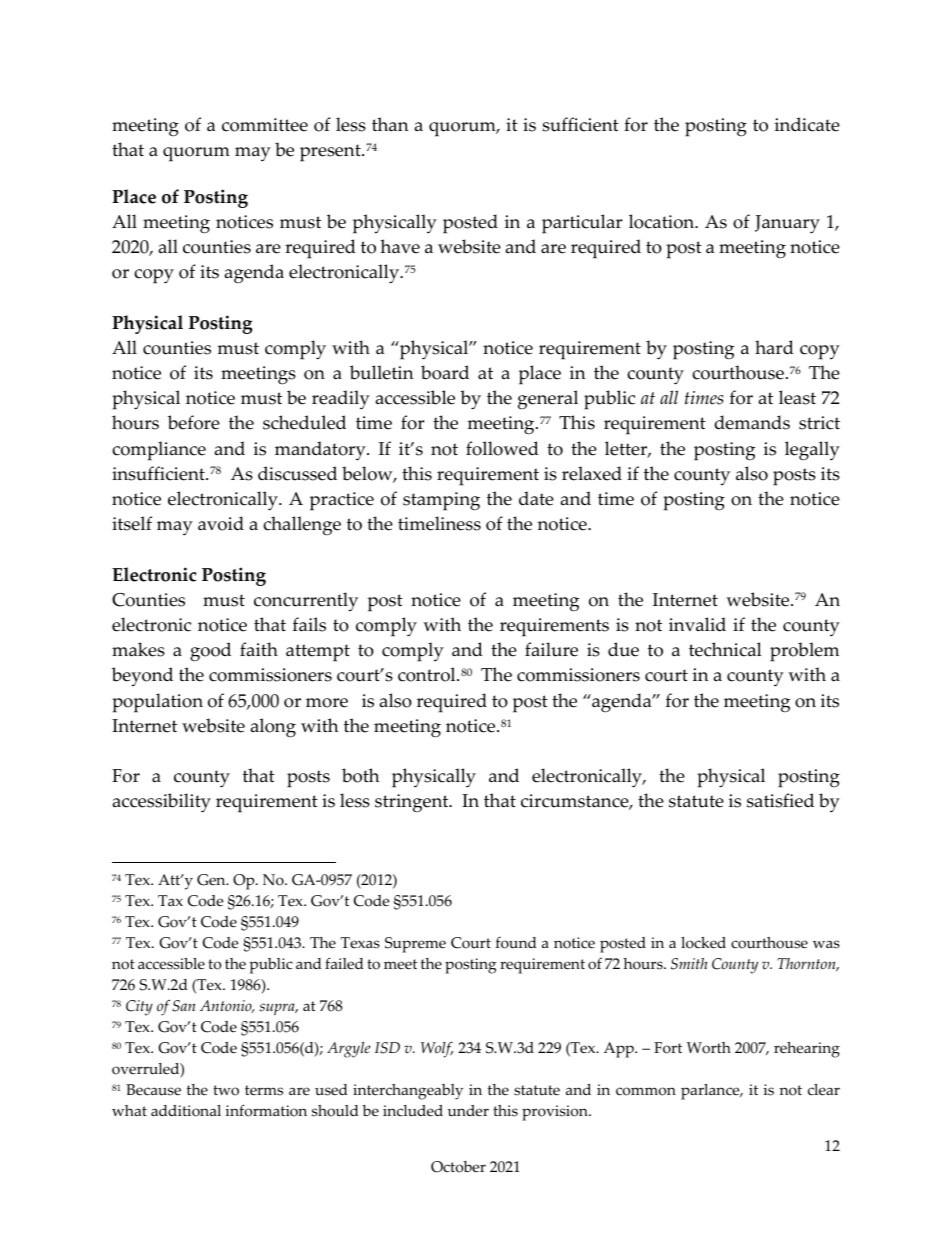 The width and height of the screenshot is (952, 1233). What do you see at coordinates (807, 124) in the screenshot?
I see `indicate` at bounding box center [807, 124].
